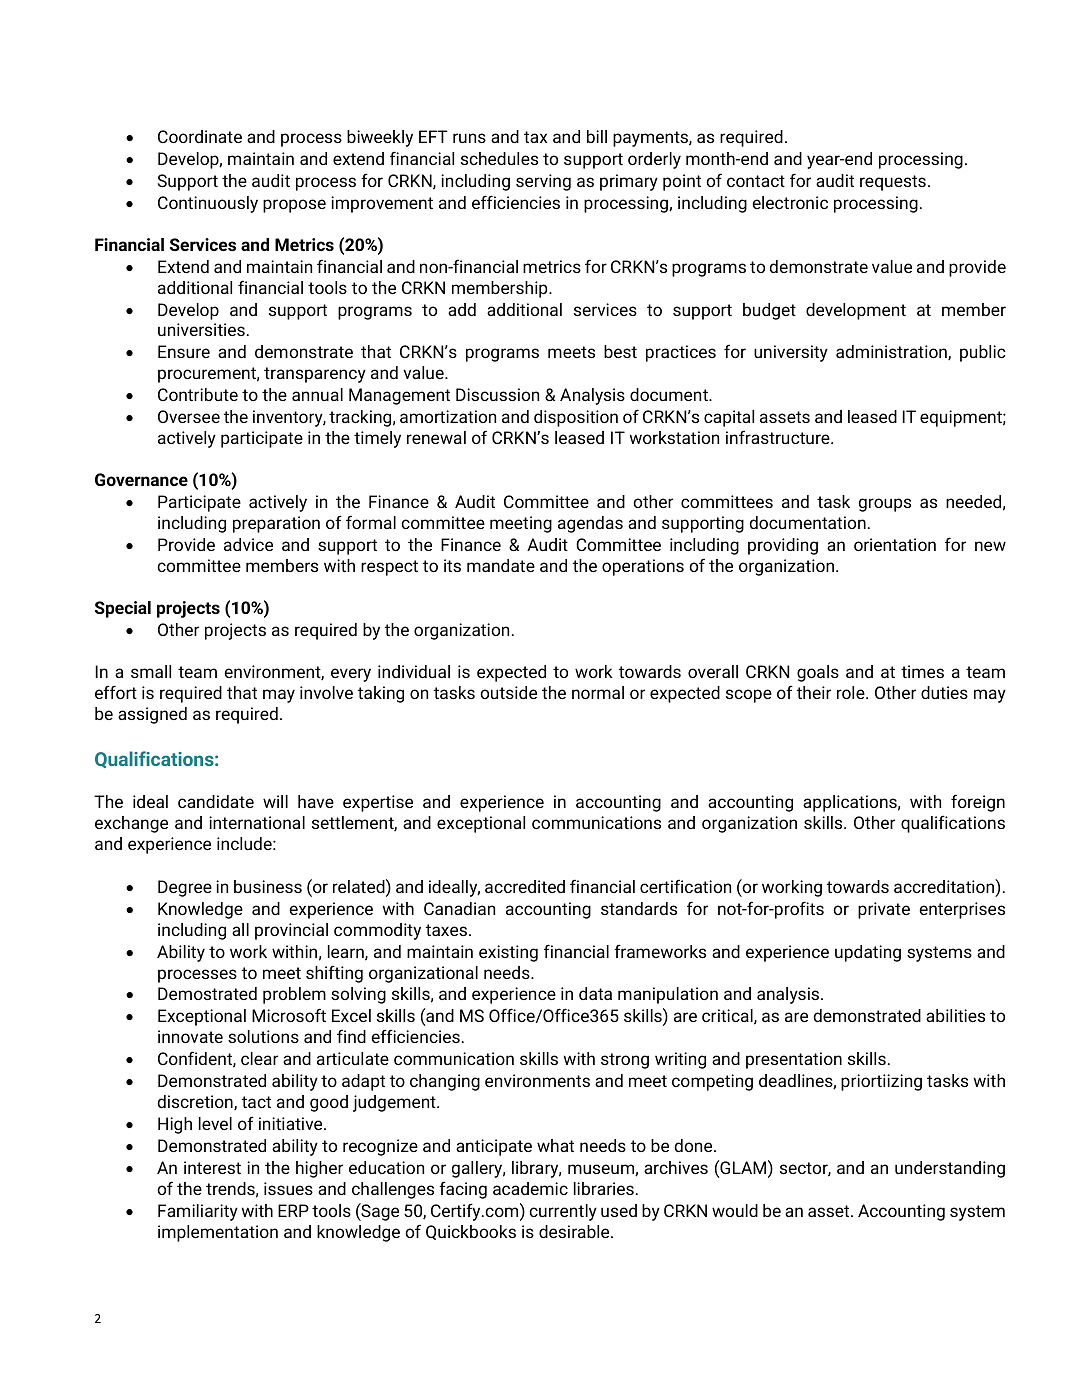 The image size is (1069, 1384). I want to click on Oversee, so click(189, 416).
